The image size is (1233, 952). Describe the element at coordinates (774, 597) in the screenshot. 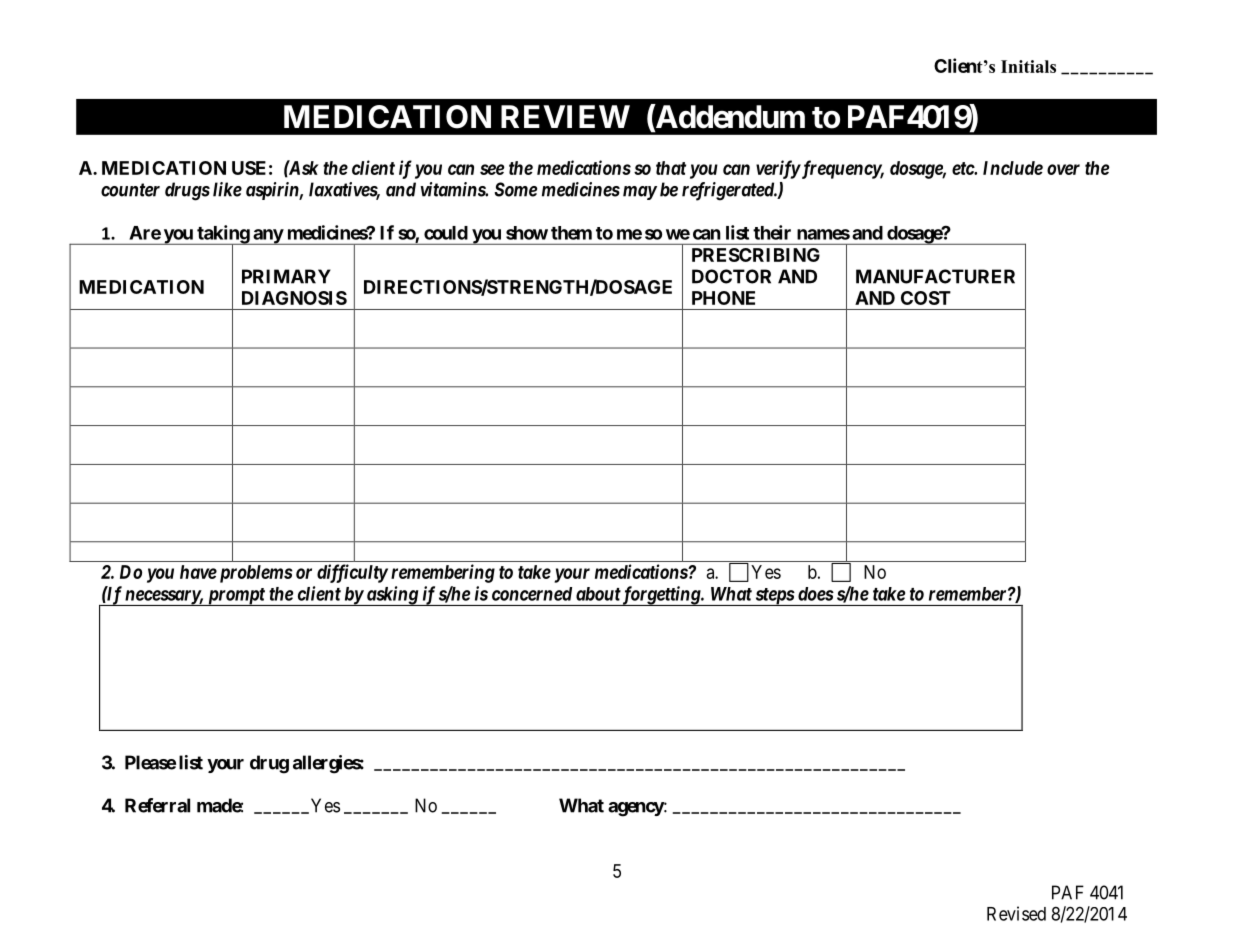

I see `steps` at that location.
